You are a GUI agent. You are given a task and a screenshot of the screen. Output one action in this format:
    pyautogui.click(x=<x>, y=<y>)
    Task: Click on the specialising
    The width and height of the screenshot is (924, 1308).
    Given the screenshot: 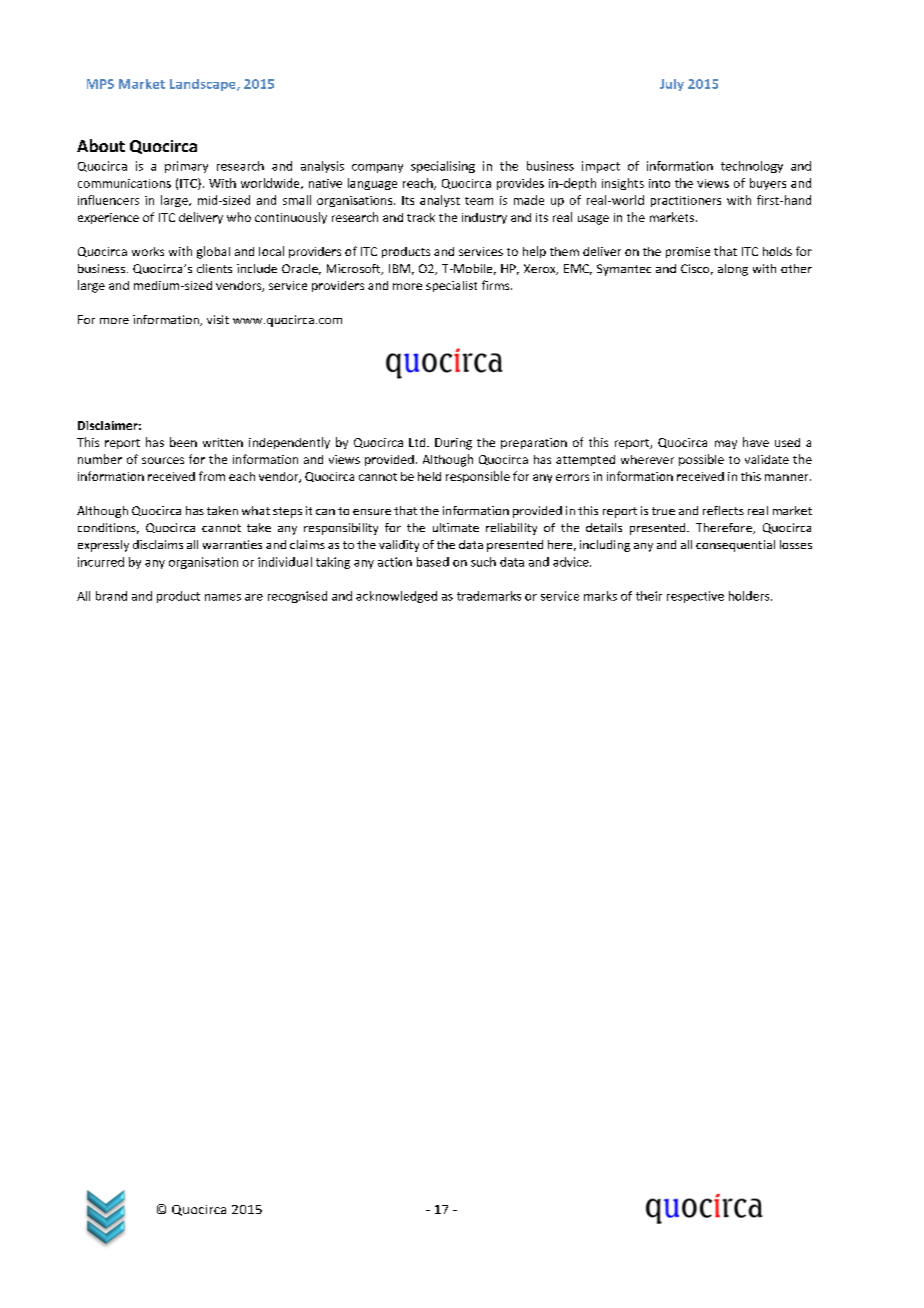 What is the action you would take?
    pyautogui.click(x=443, y=167)
